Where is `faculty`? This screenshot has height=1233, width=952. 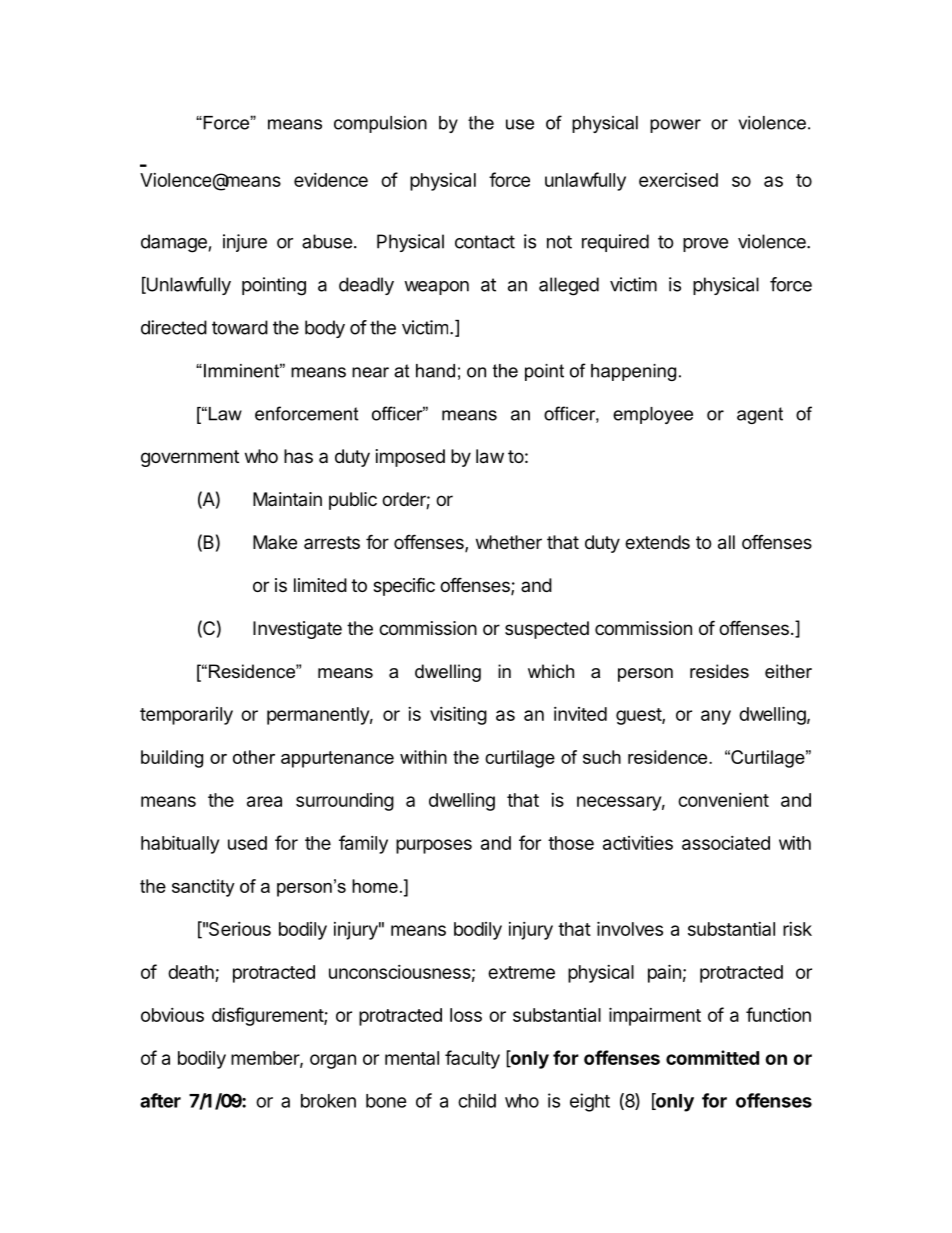
faculty is located at coordinates (472, 1059).
